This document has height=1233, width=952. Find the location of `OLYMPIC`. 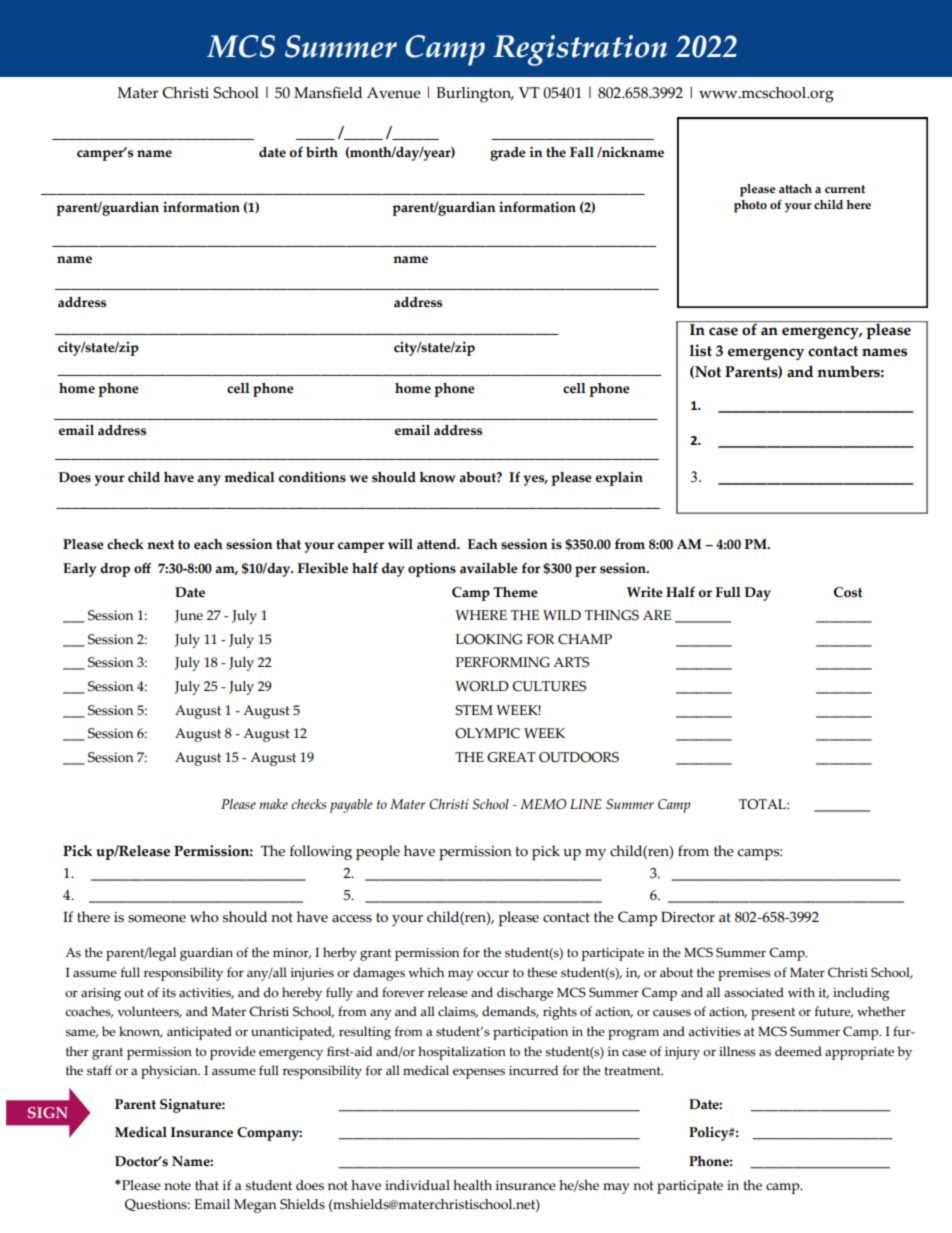

OLYMPIC is located at coordinates (487, 733).
